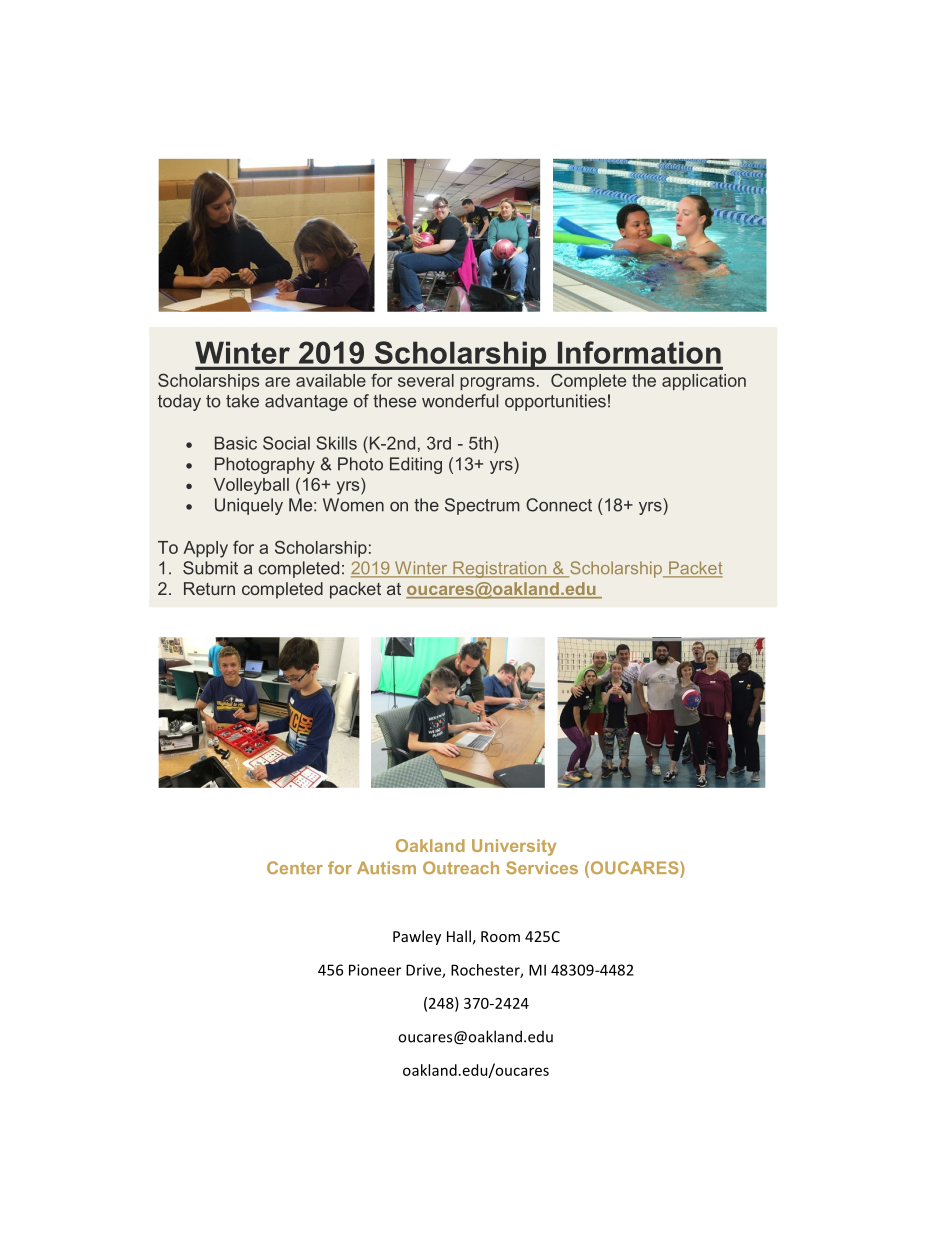  What do you see at coordinates (210, 568) in the screenshot?
I see `Submit` at bounding box center [210, 568].
